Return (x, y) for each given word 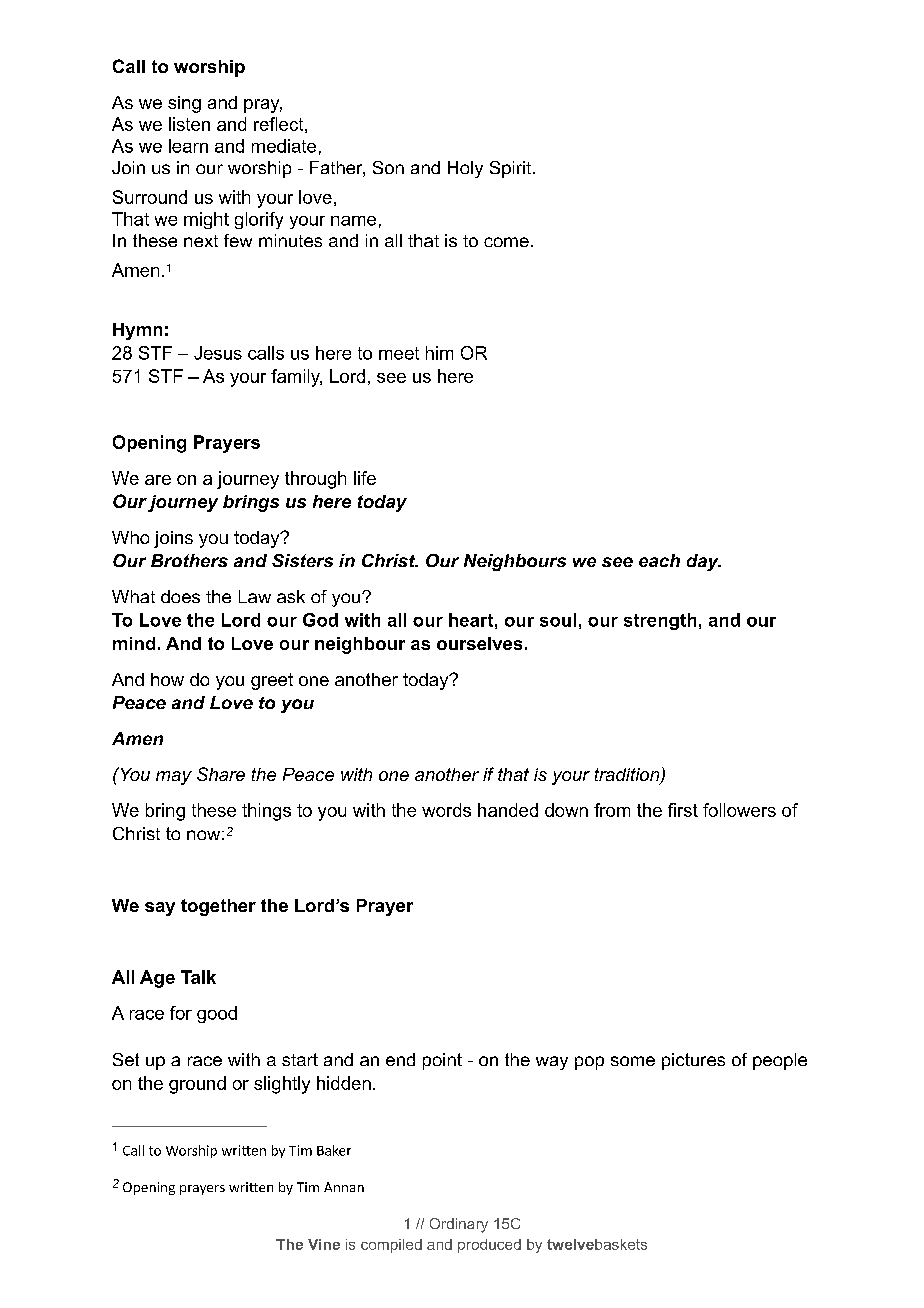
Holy (465, 169)
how (167, 679)
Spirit (512, 169)
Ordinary (459, 1225)
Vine (324, 1244)
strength (660, 621)
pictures (693, 1061)
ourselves (479, 643)
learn (188, 146)
